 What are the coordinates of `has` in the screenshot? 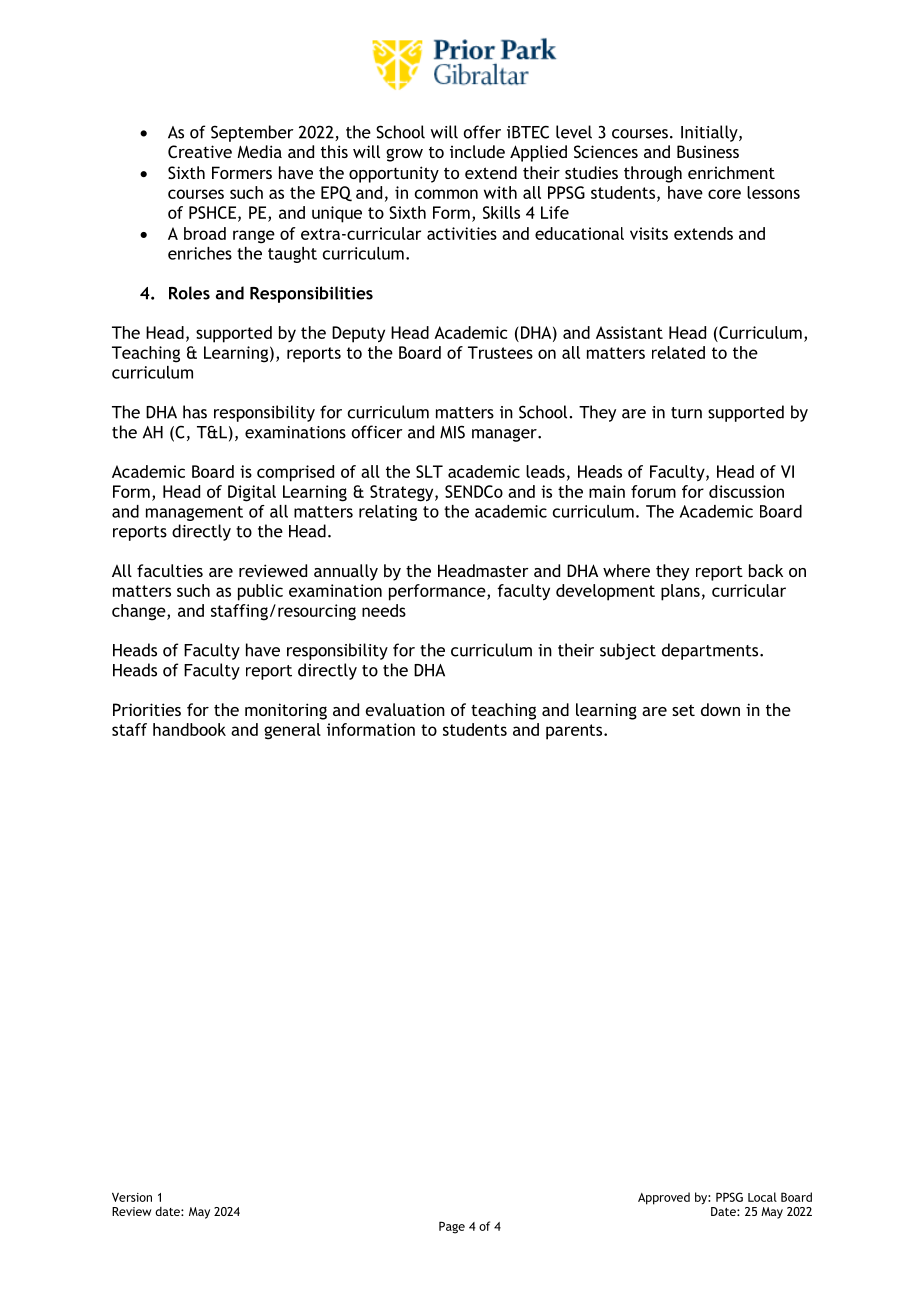 It's located at (195, 412).
